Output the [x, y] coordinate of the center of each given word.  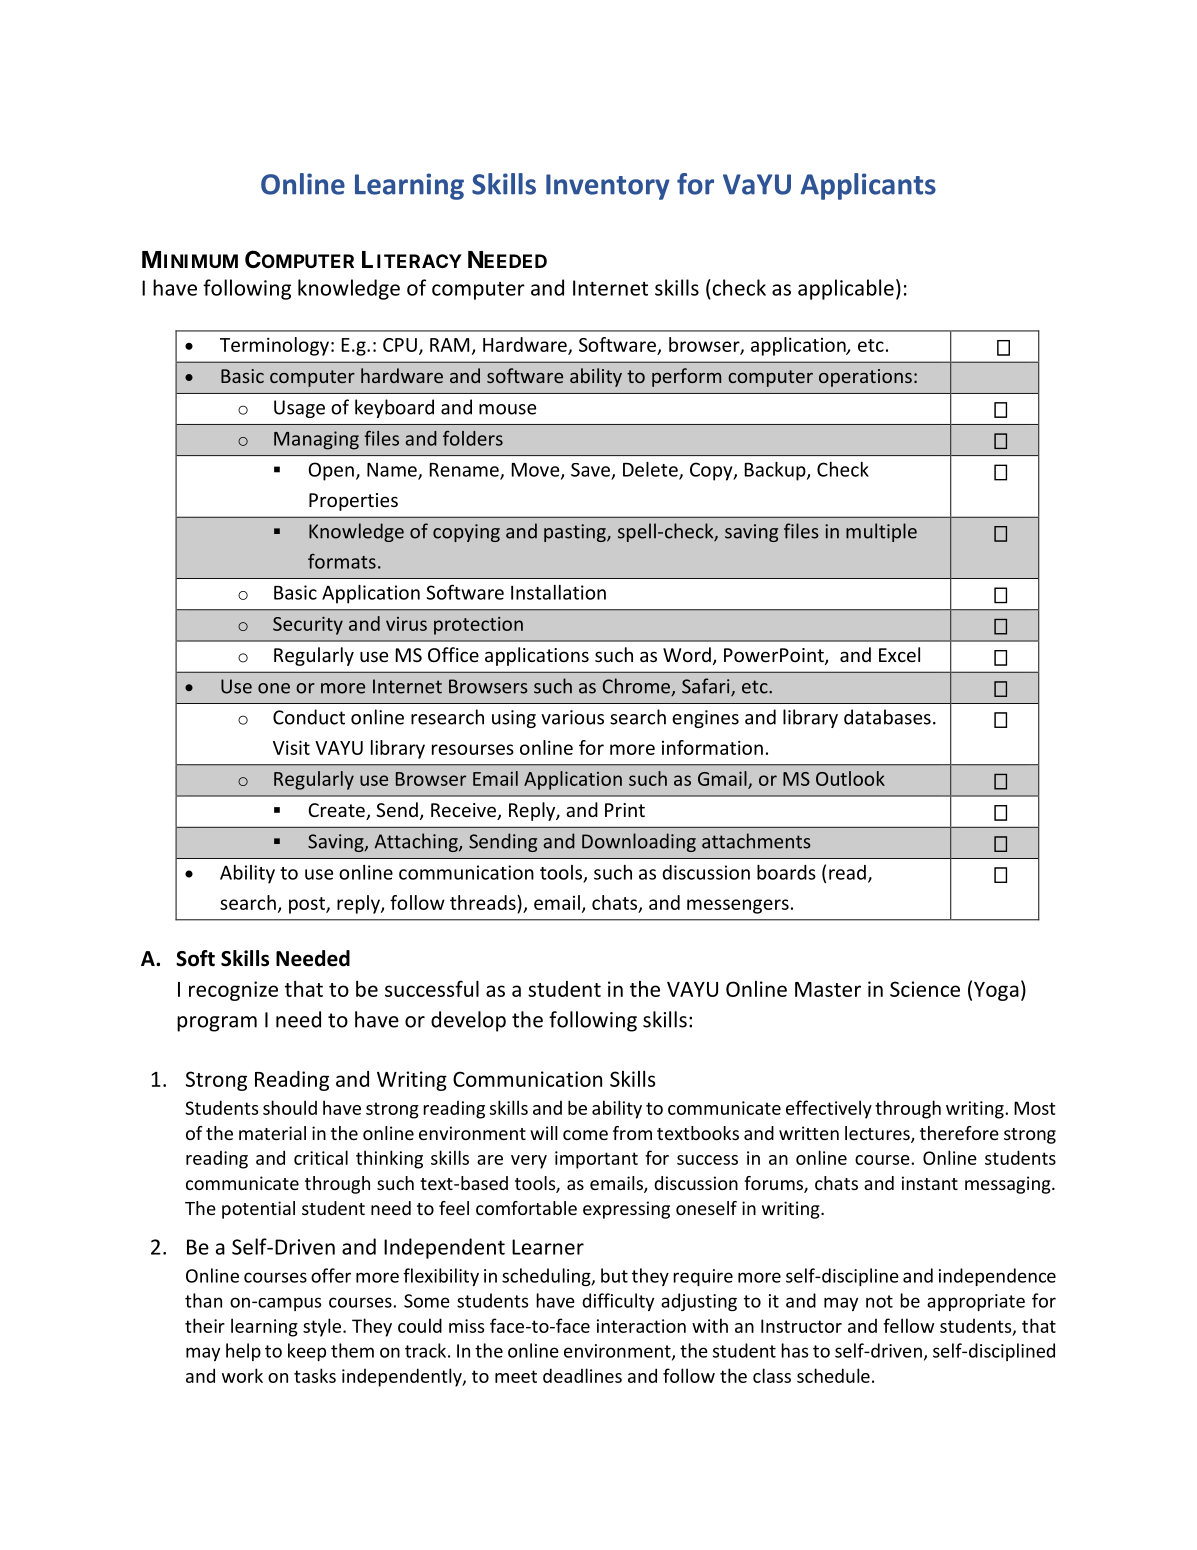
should [290, 1107]
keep [307, 1352]
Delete [651, 470]
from [632, 1133]
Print [625, 810]
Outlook [850, 778]
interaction [641, 1326]
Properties [353, 502]
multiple [881, 532]
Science [925, 989]
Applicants [868, 186]
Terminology [274, 346]
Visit [291, 747]
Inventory [608, 187]
